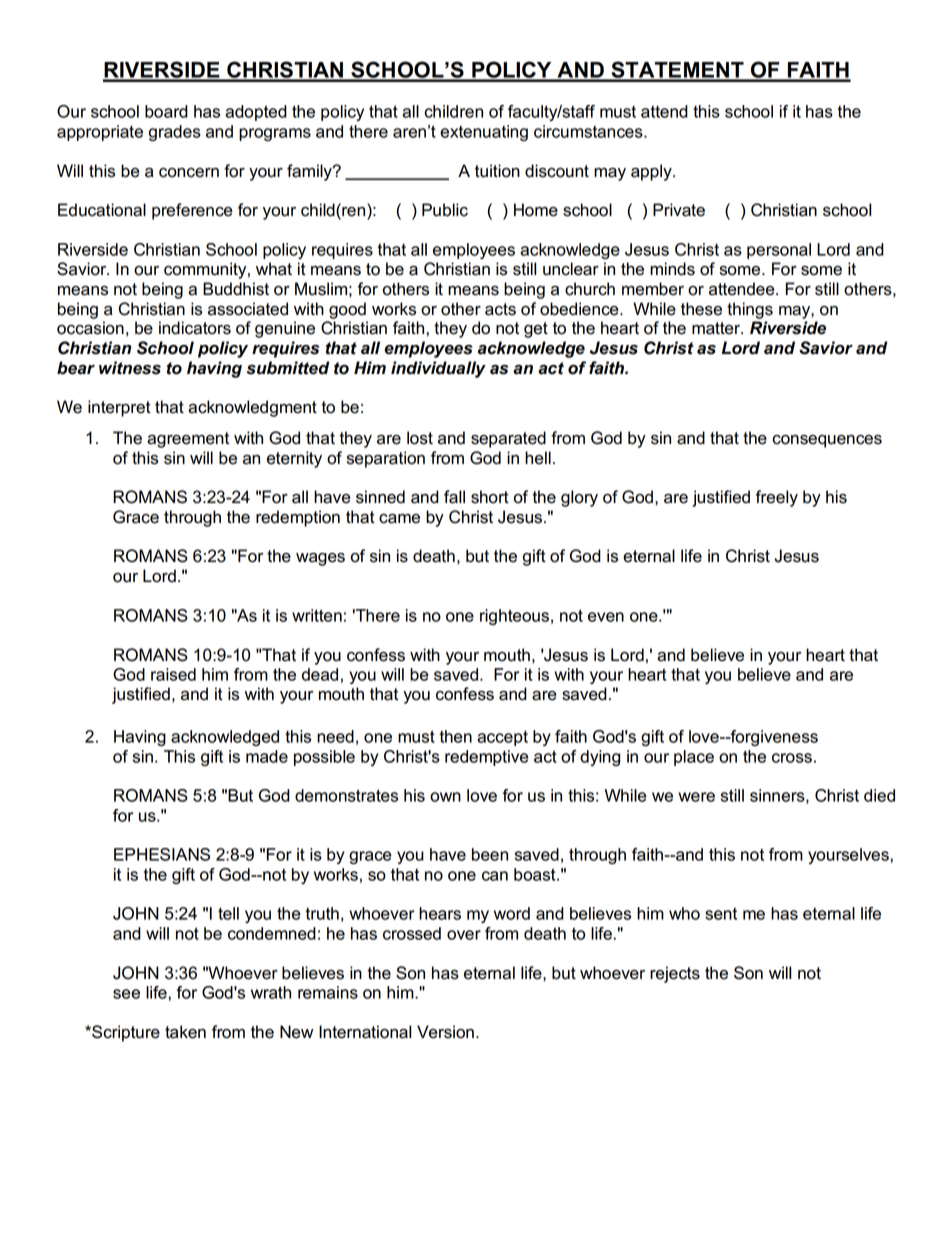  What do you see at coordinates (776, 498) in the image?
I see `freely` at bounding box center [776, 498].
